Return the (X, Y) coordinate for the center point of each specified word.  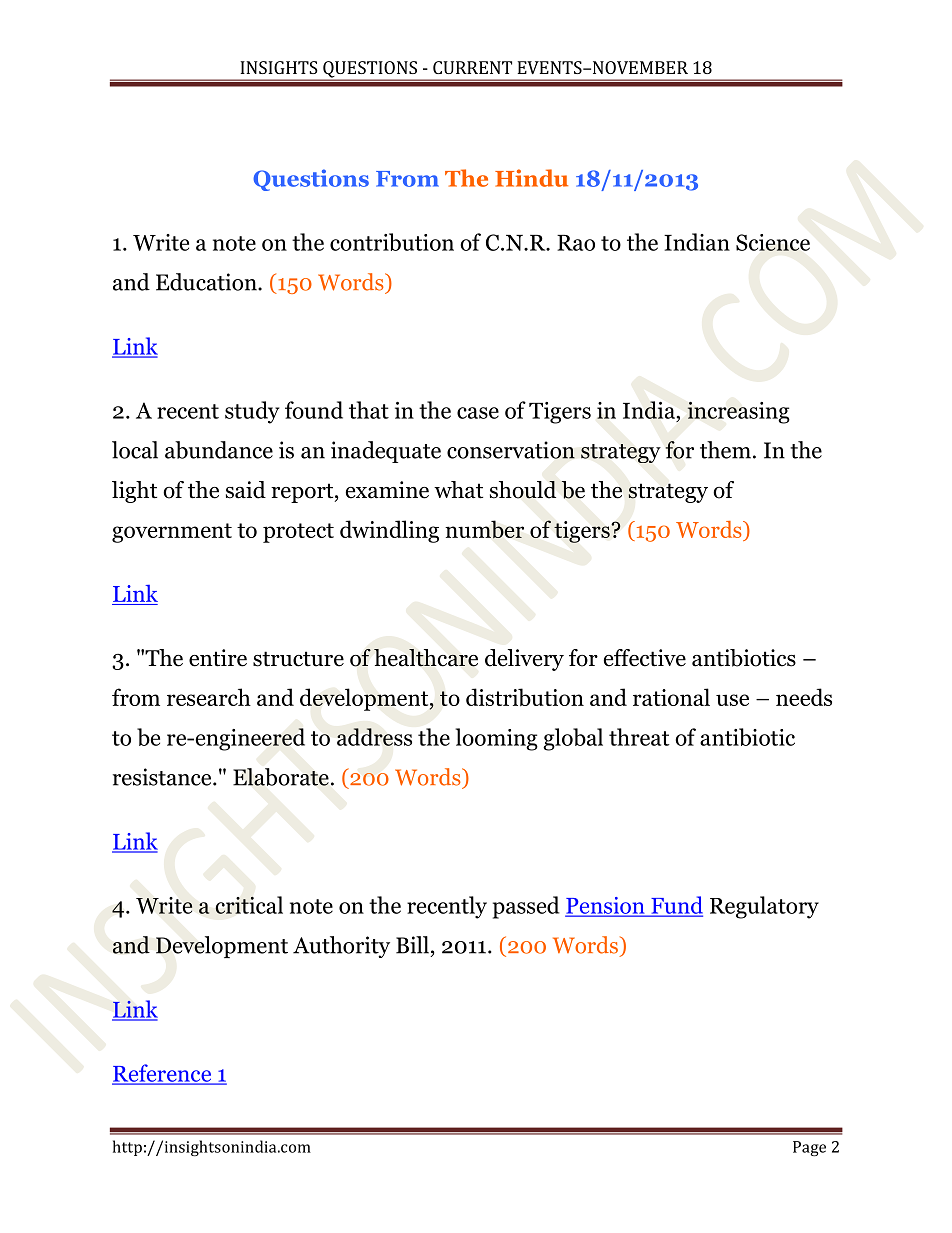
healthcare (426, 658)
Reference (163, 1074)
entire (218, 658)
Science (773, 242)
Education (207, 282)
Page (809, 1148)
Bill (412, 945)
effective (645, 658)
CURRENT (472, 67)
